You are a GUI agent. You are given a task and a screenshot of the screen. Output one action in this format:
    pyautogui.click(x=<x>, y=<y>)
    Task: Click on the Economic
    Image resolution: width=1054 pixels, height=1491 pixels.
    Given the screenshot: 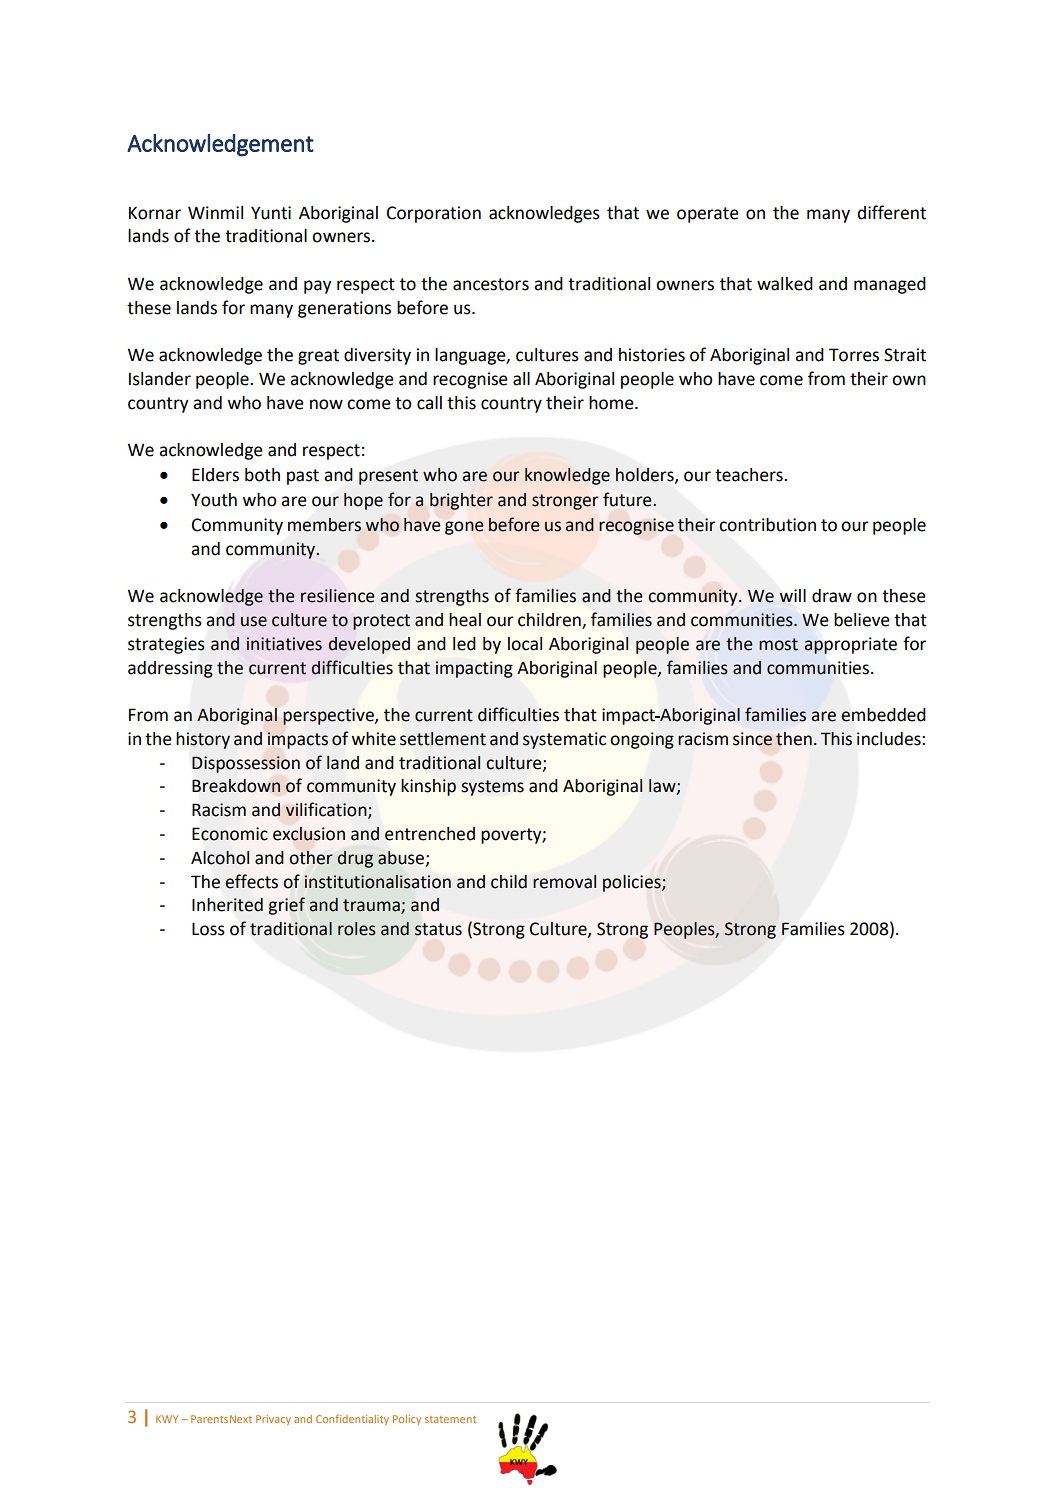 What is the action you would take?
    pyautogui.click(x=230, y=834)
